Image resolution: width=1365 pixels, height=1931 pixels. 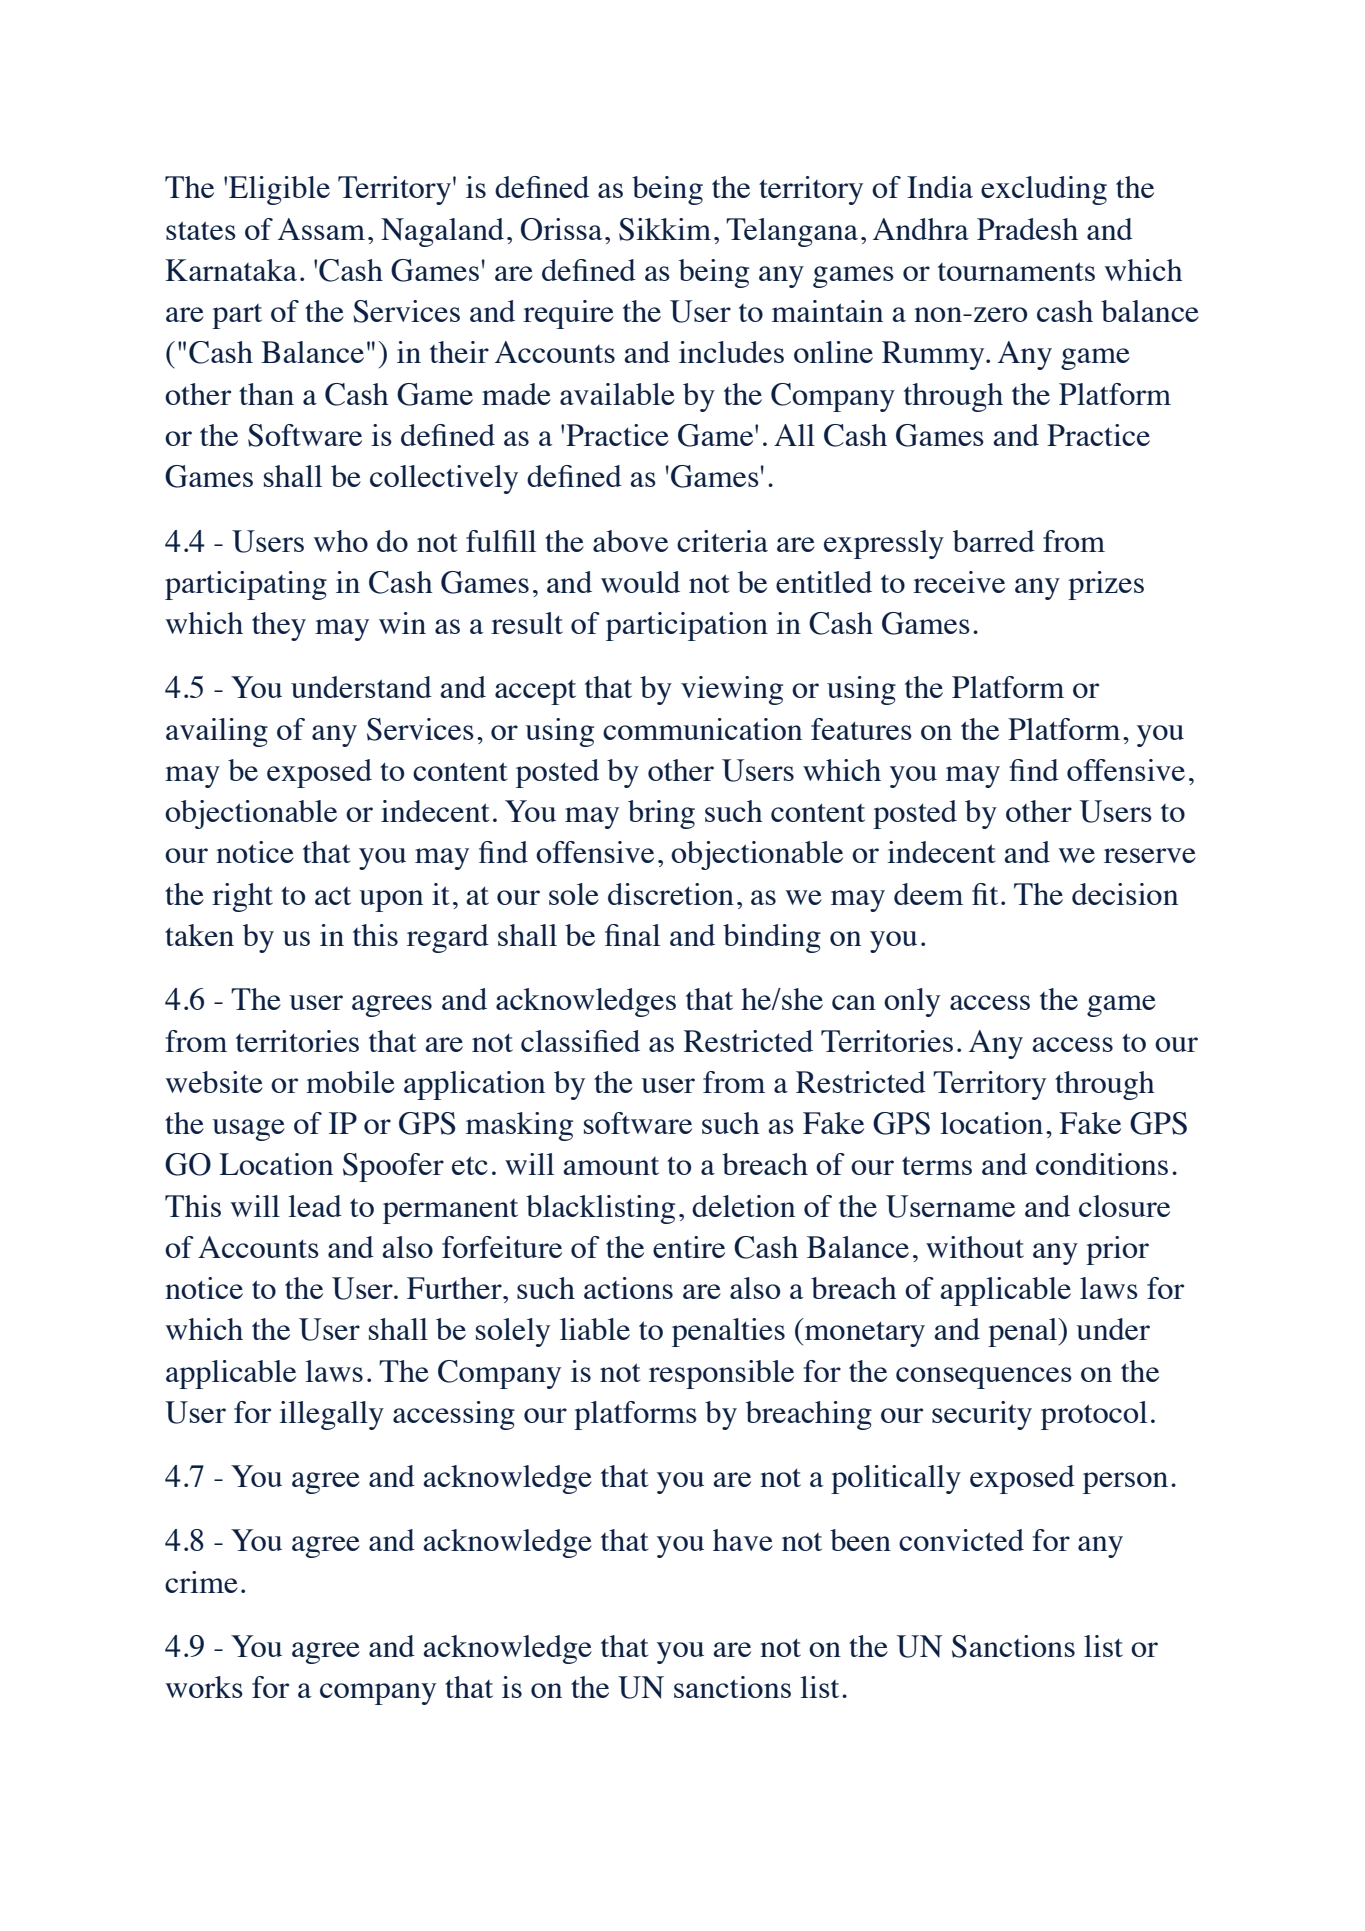 What do you see at coordinates (204, 1687) in the screenshot?
I see `works` at bounding box center [204, 1687].
